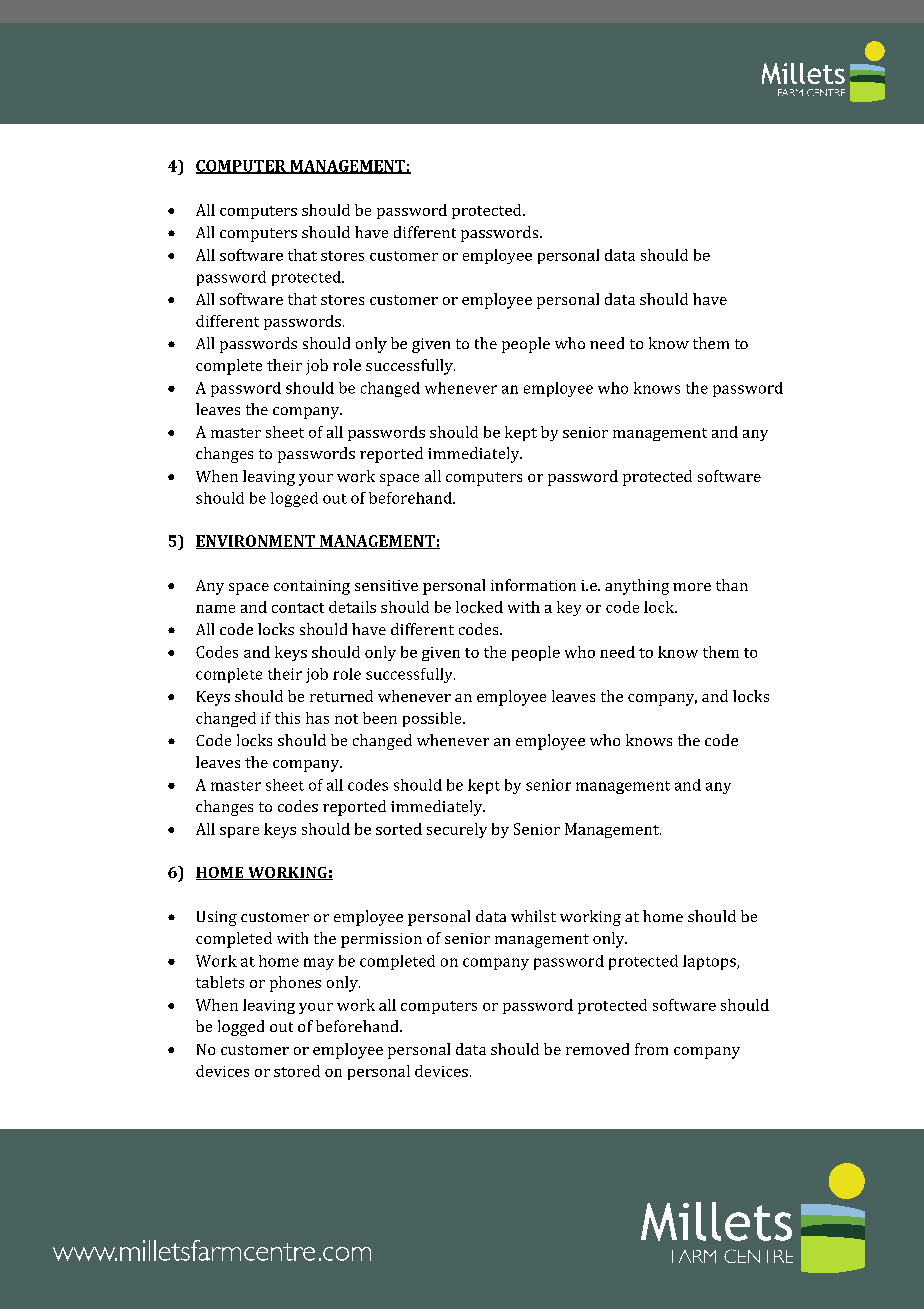 The height and width of the screenshot is (1309, 924). Describe the element at coordinates (533, 585) in the screenshot. I see `information` at that location.
